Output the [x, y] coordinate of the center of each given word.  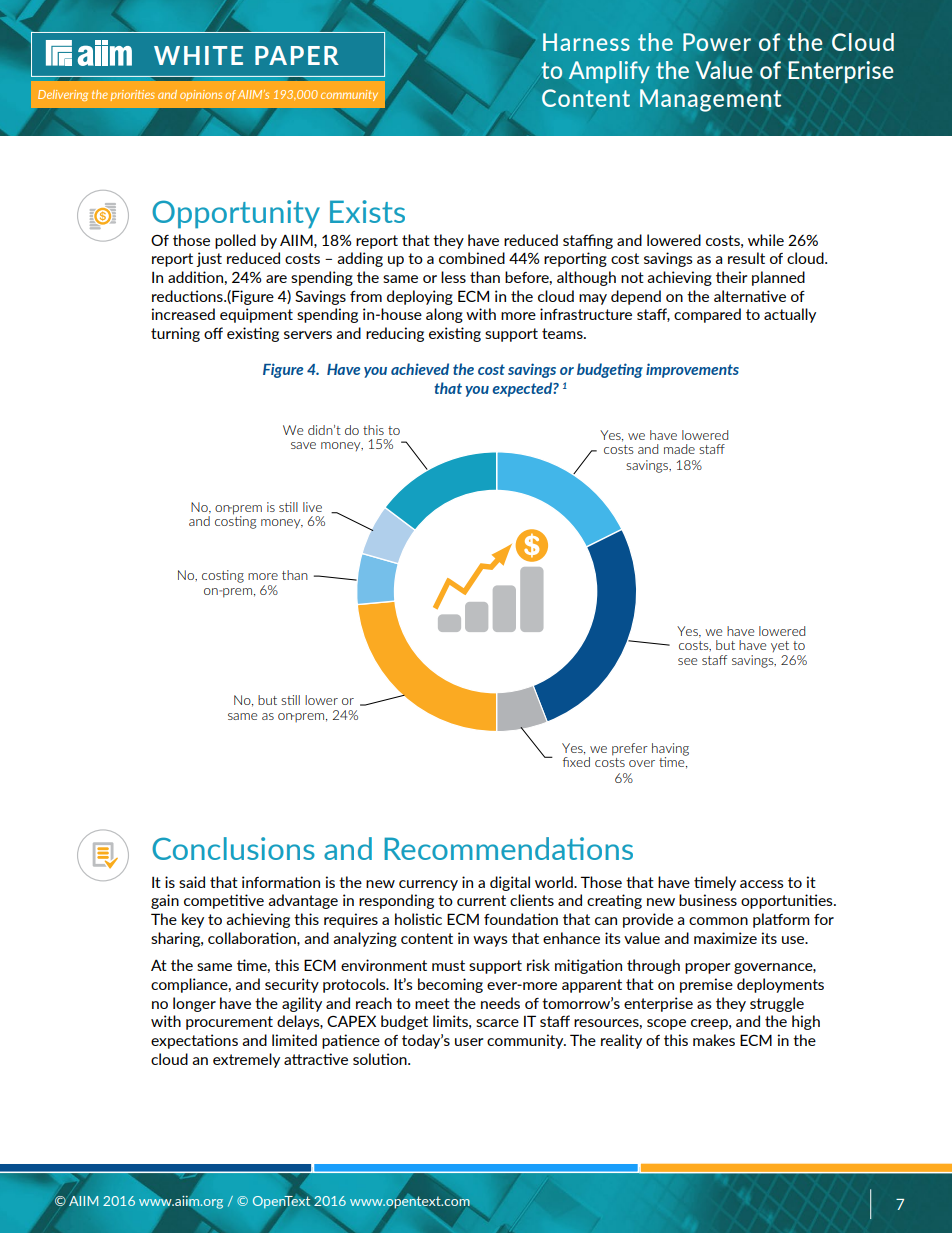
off [213, 333]
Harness [586, 42]
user [469, 1042]
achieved [420, 369]
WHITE [198, 55]
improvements [692, 370]
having [670, 750]
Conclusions [233, 848]
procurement [229, 1023]
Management [710, 100]
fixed [576, 762]
